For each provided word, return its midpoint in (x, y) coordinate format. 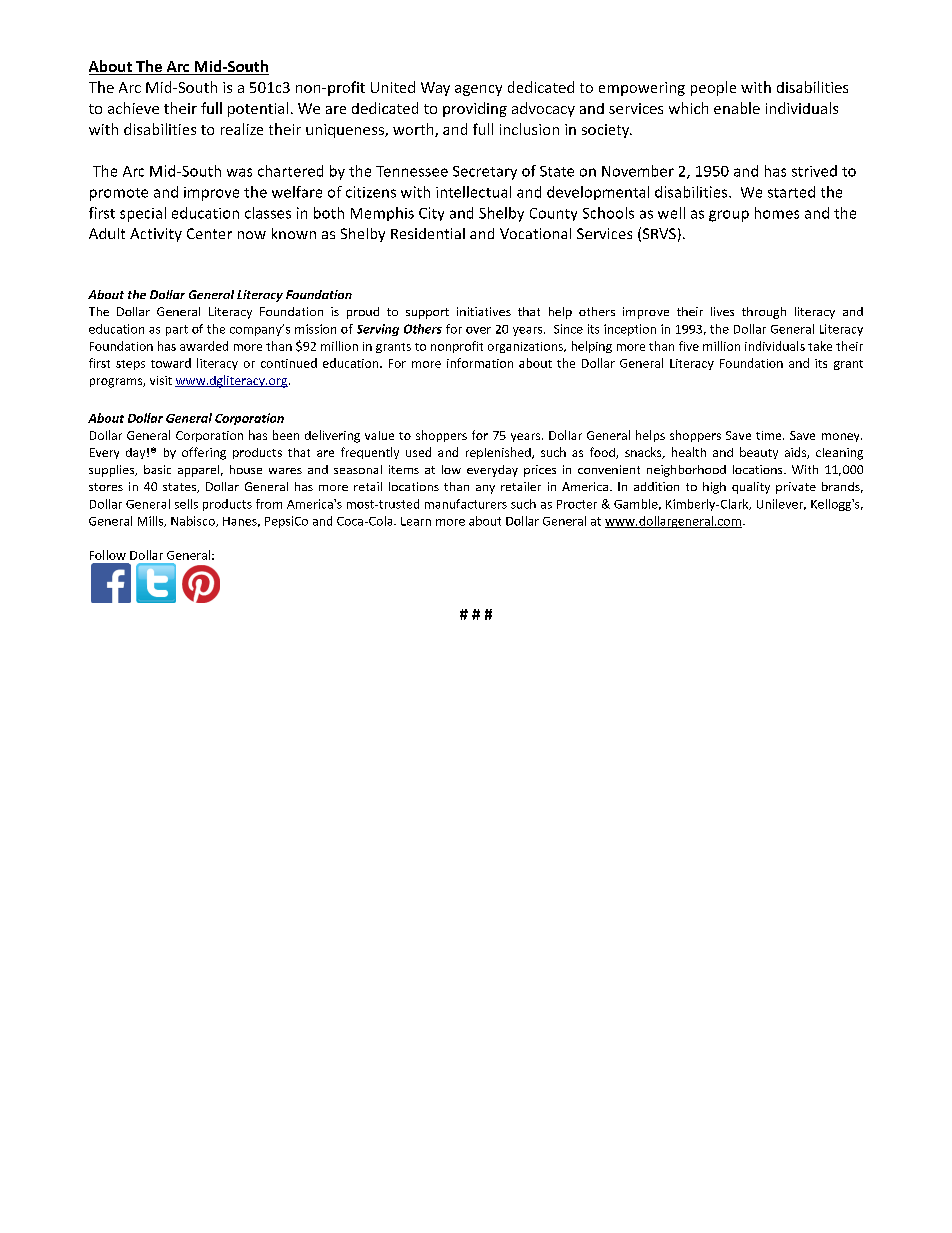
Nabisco (194, 521)
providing (475, 109)
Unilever (781, 504)
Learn (416, 521)
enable (737, 108)
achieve (133, 108)
